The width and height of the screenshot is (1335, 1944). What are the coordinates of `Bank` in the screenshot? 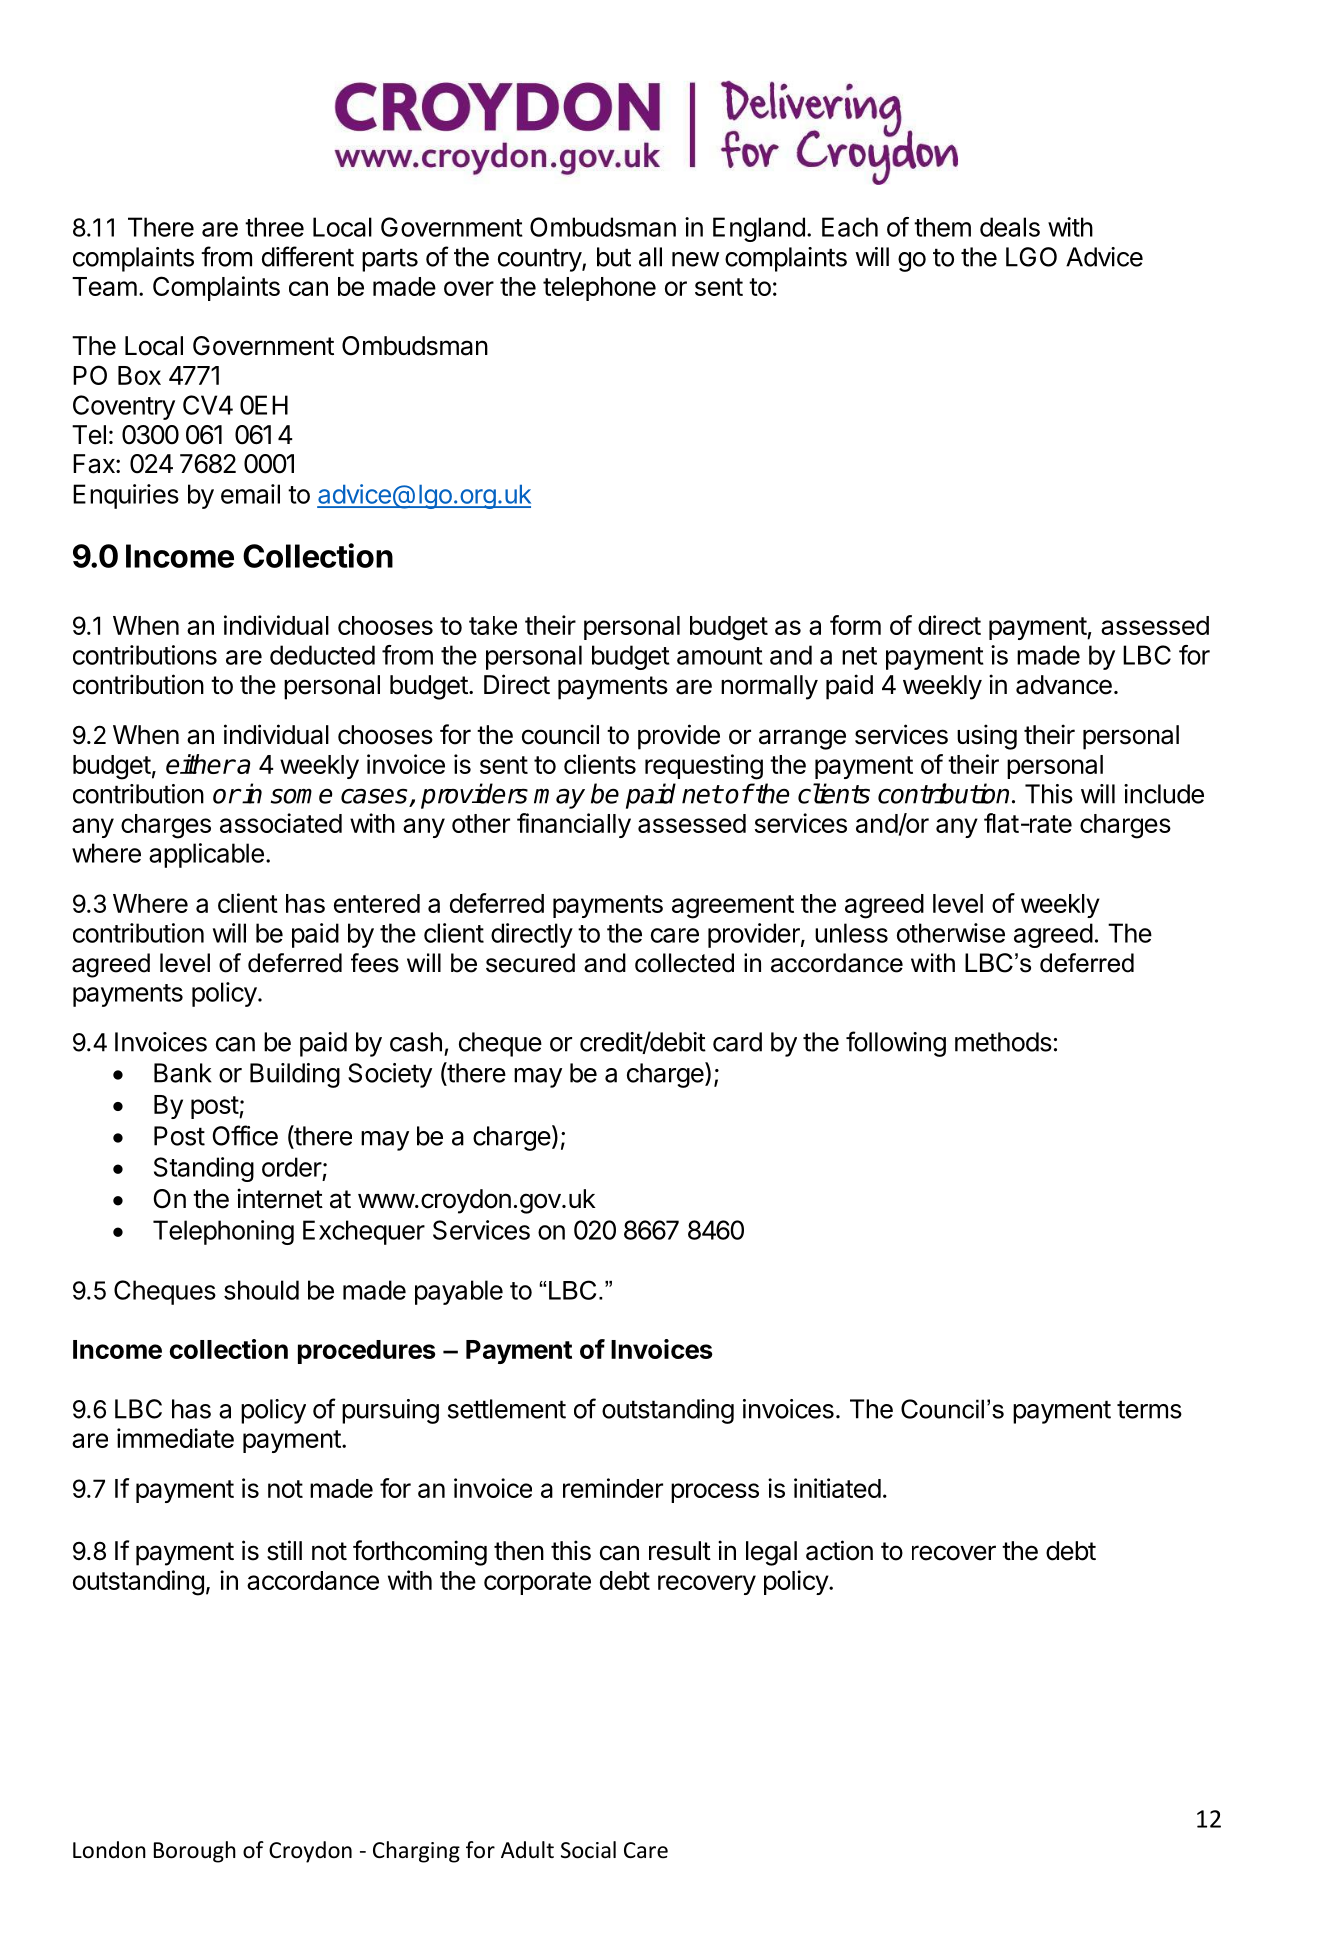 It's located at (183, 1073).
